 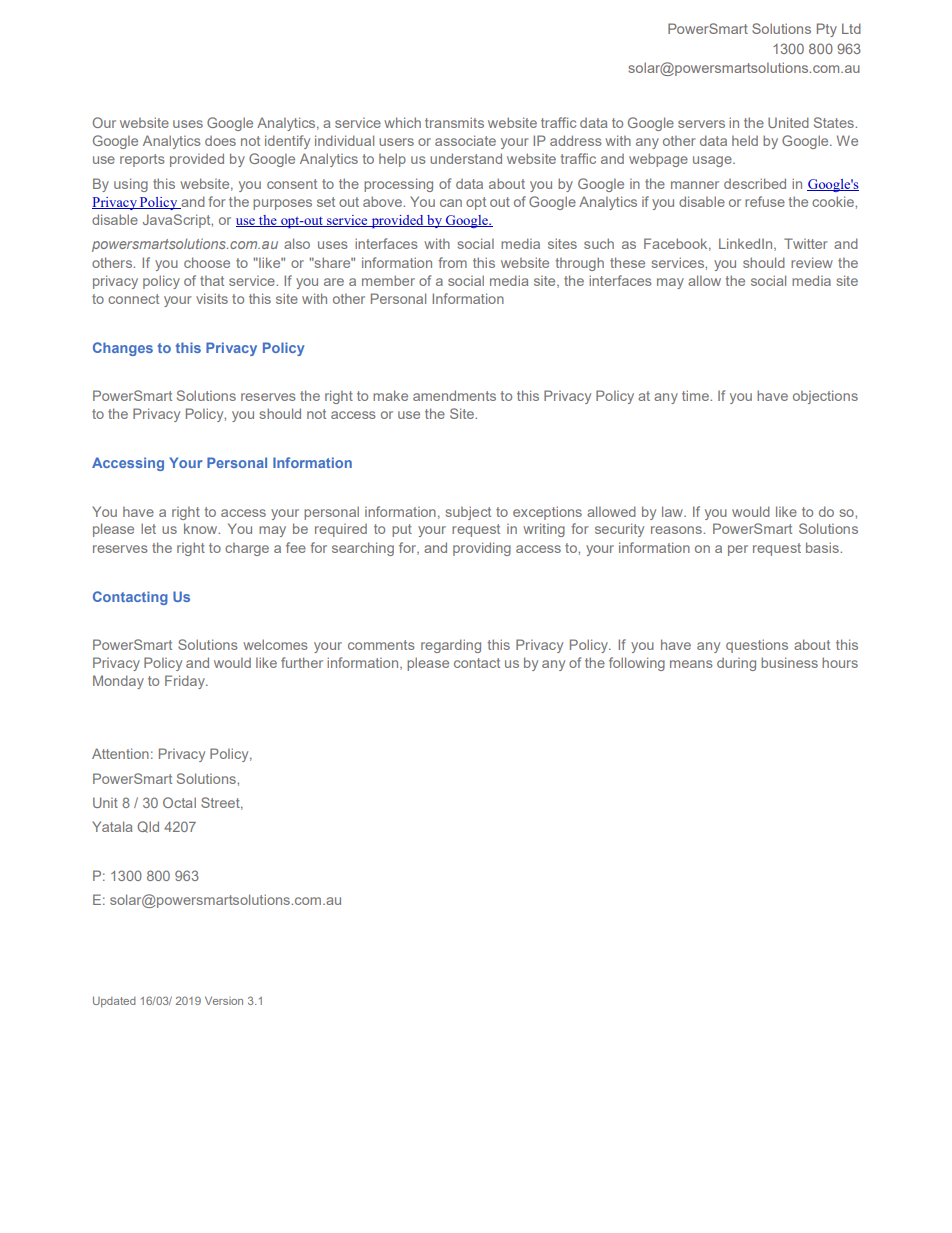 What do you see at coordinates (454, 395) in the document?
I see `amendments` at bounding box center [454, 395].
